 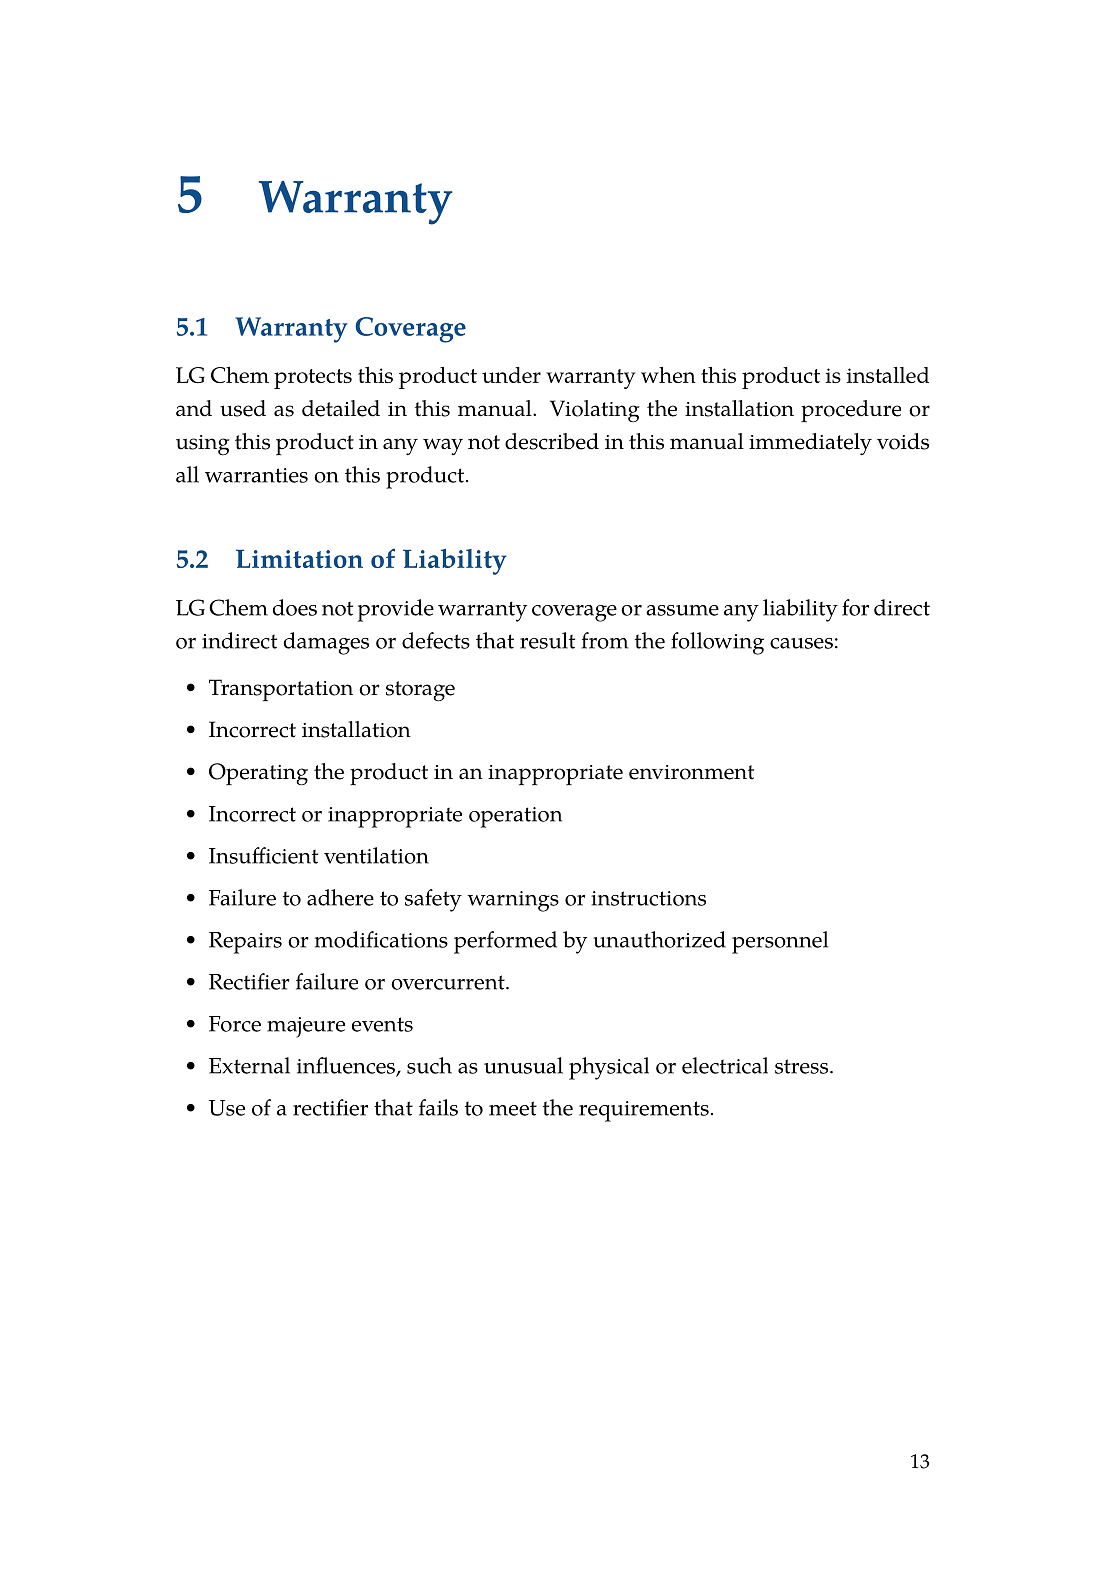 What do you see at coordinates (243, 408) in the page?
I see `used` at bounding box center [243, 408].
